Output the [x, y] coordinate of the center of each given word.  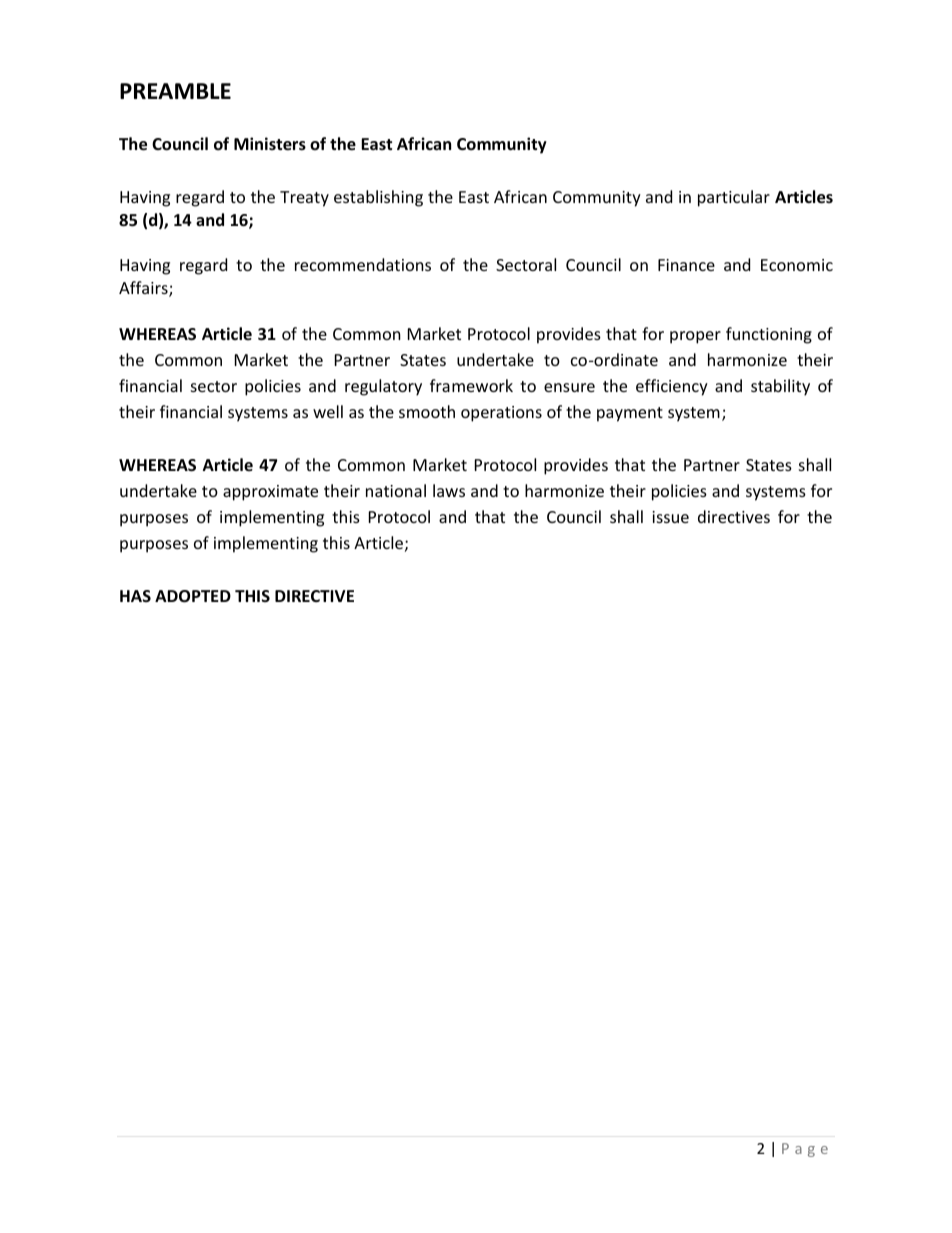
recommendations [363, 264]
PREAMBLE [175, 91]
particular [734, 198]
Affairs [144, 289]
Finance [686, 265]
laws [449, 490]
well [328, 411]
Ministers [270, 144]
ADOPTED [193, 596]
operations [501, 414]
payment [630, 414]
